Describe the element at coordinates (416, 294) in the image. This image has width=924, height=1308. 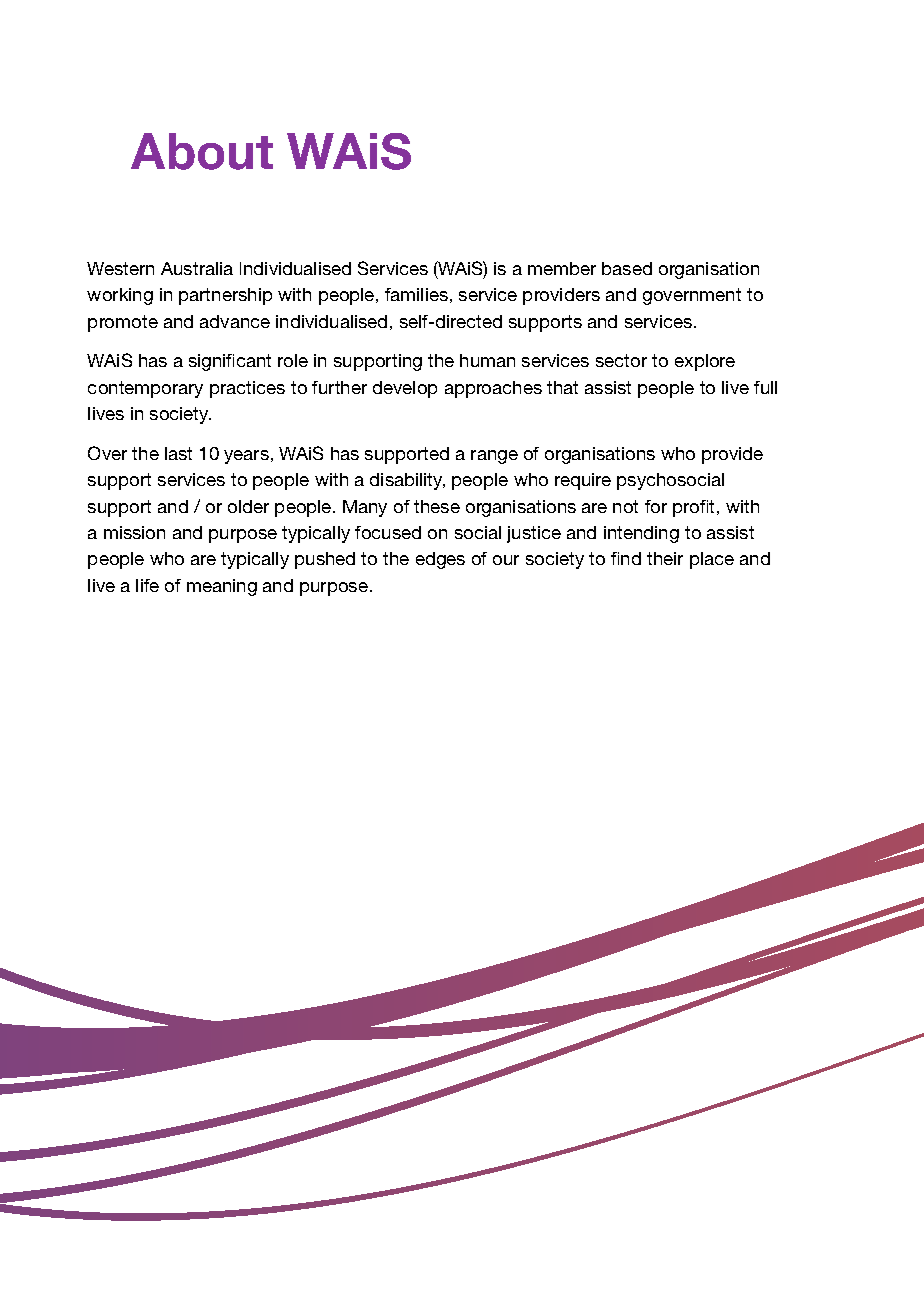
I see `families` at that location.
